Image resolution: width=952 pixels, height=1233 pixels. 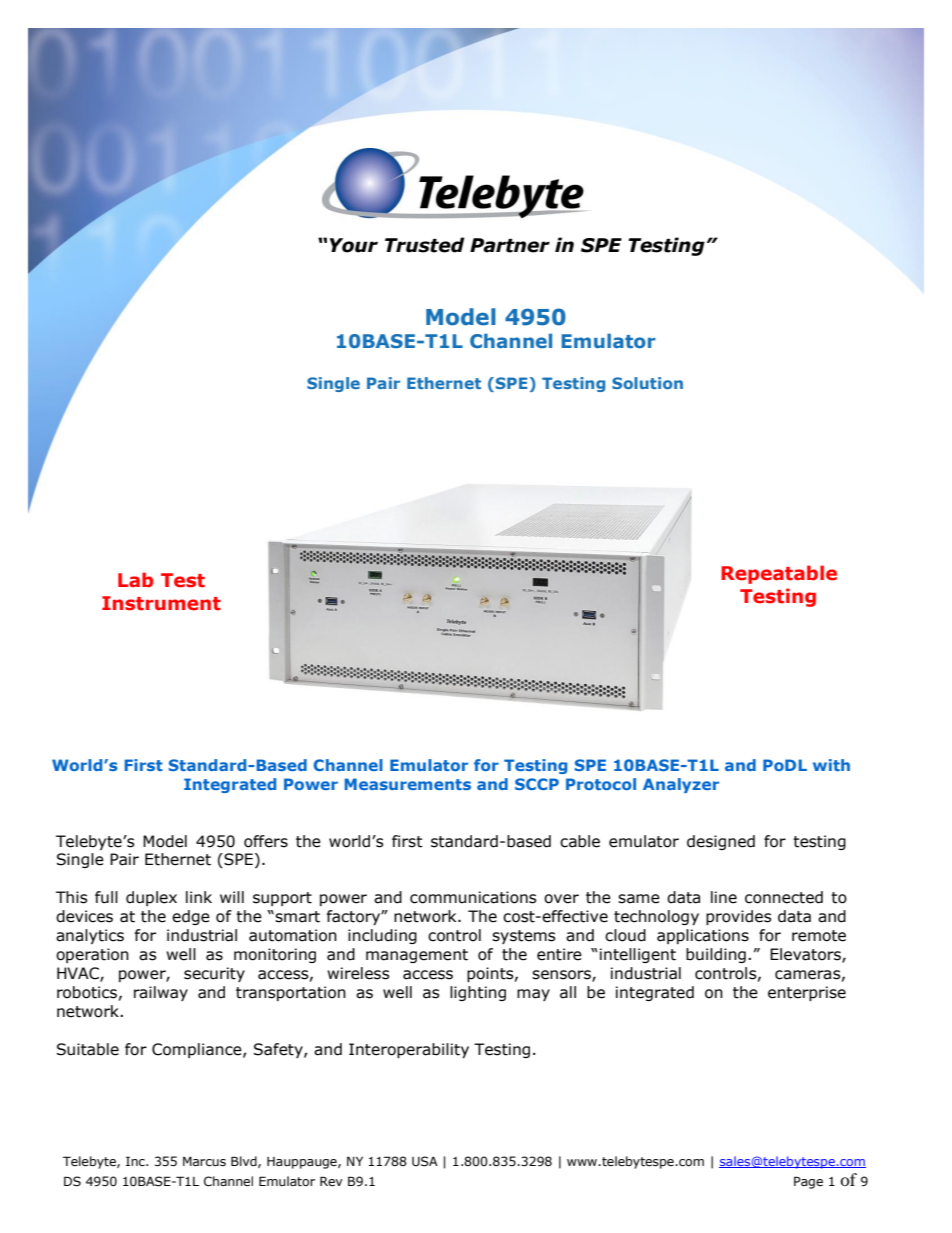 What do you see at coordinates (408, 784) in the document?
I see `Measurements` at bounding box center [408, 784].
